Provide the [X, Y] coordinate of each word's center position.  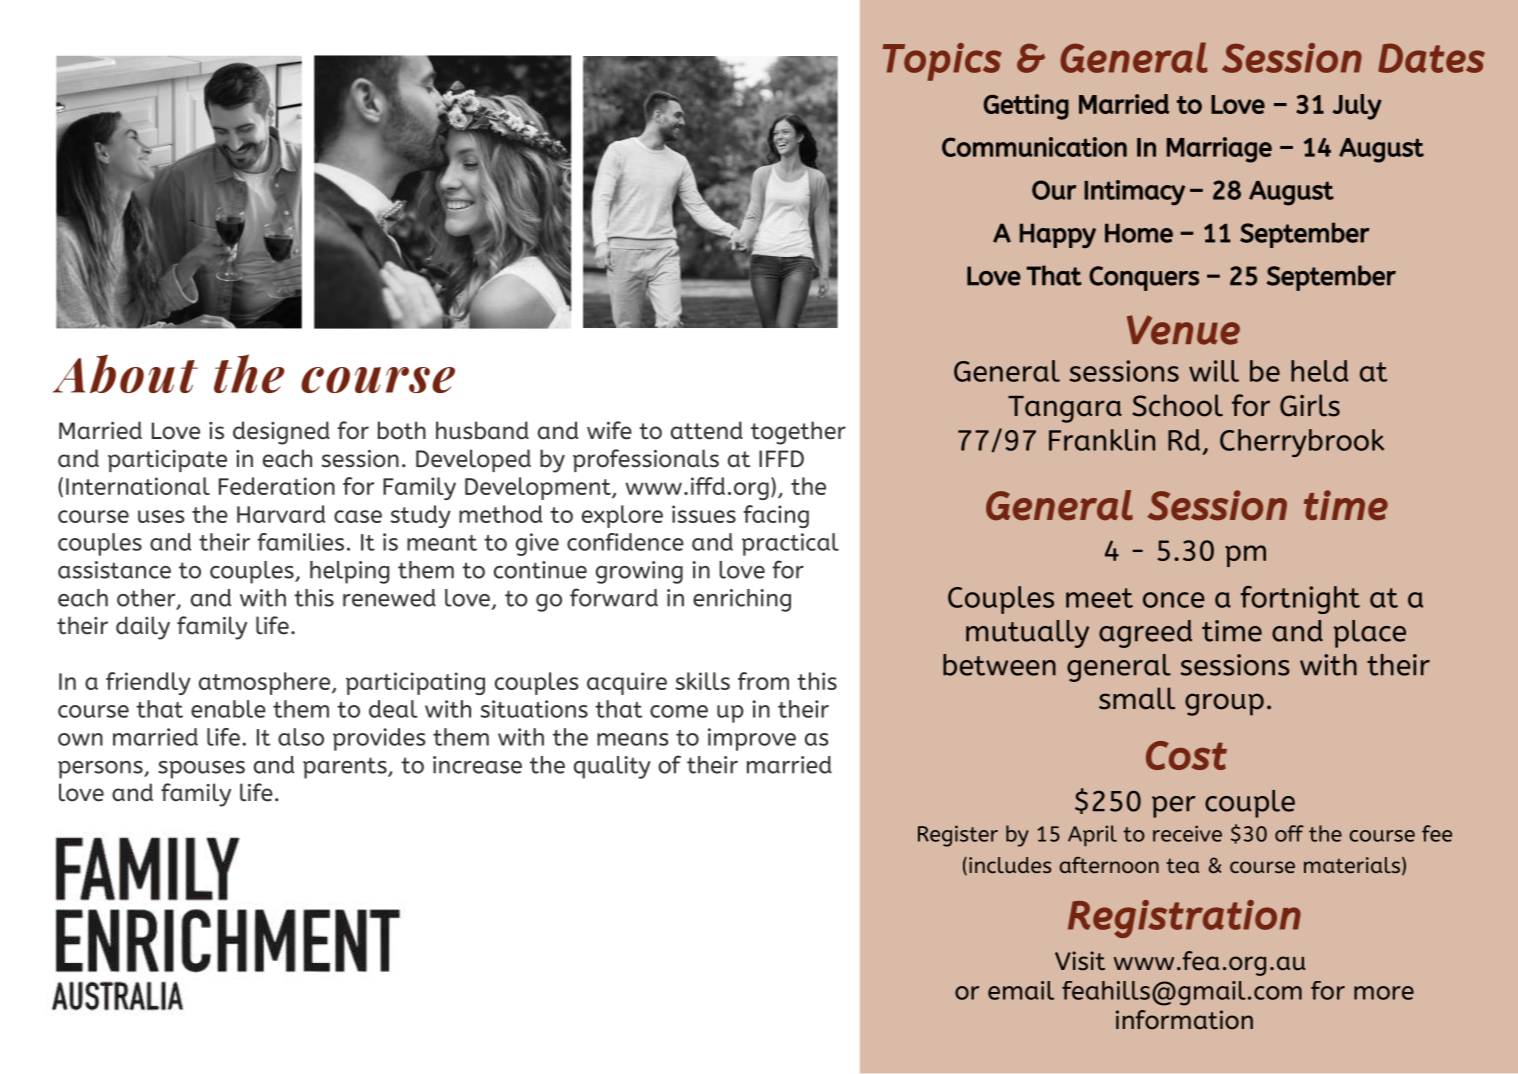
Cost [1186, 755]
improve [752, 739]
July [1357, 107]
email [1021, 990]
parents [346, 768]
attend [707, 430]
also [301, 737]
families [300, 542]
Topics [942, 62]
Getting [1026, 107]
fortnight [1300, 600]
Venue [1183, 330]
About [125, 373]
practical [790, 544]
